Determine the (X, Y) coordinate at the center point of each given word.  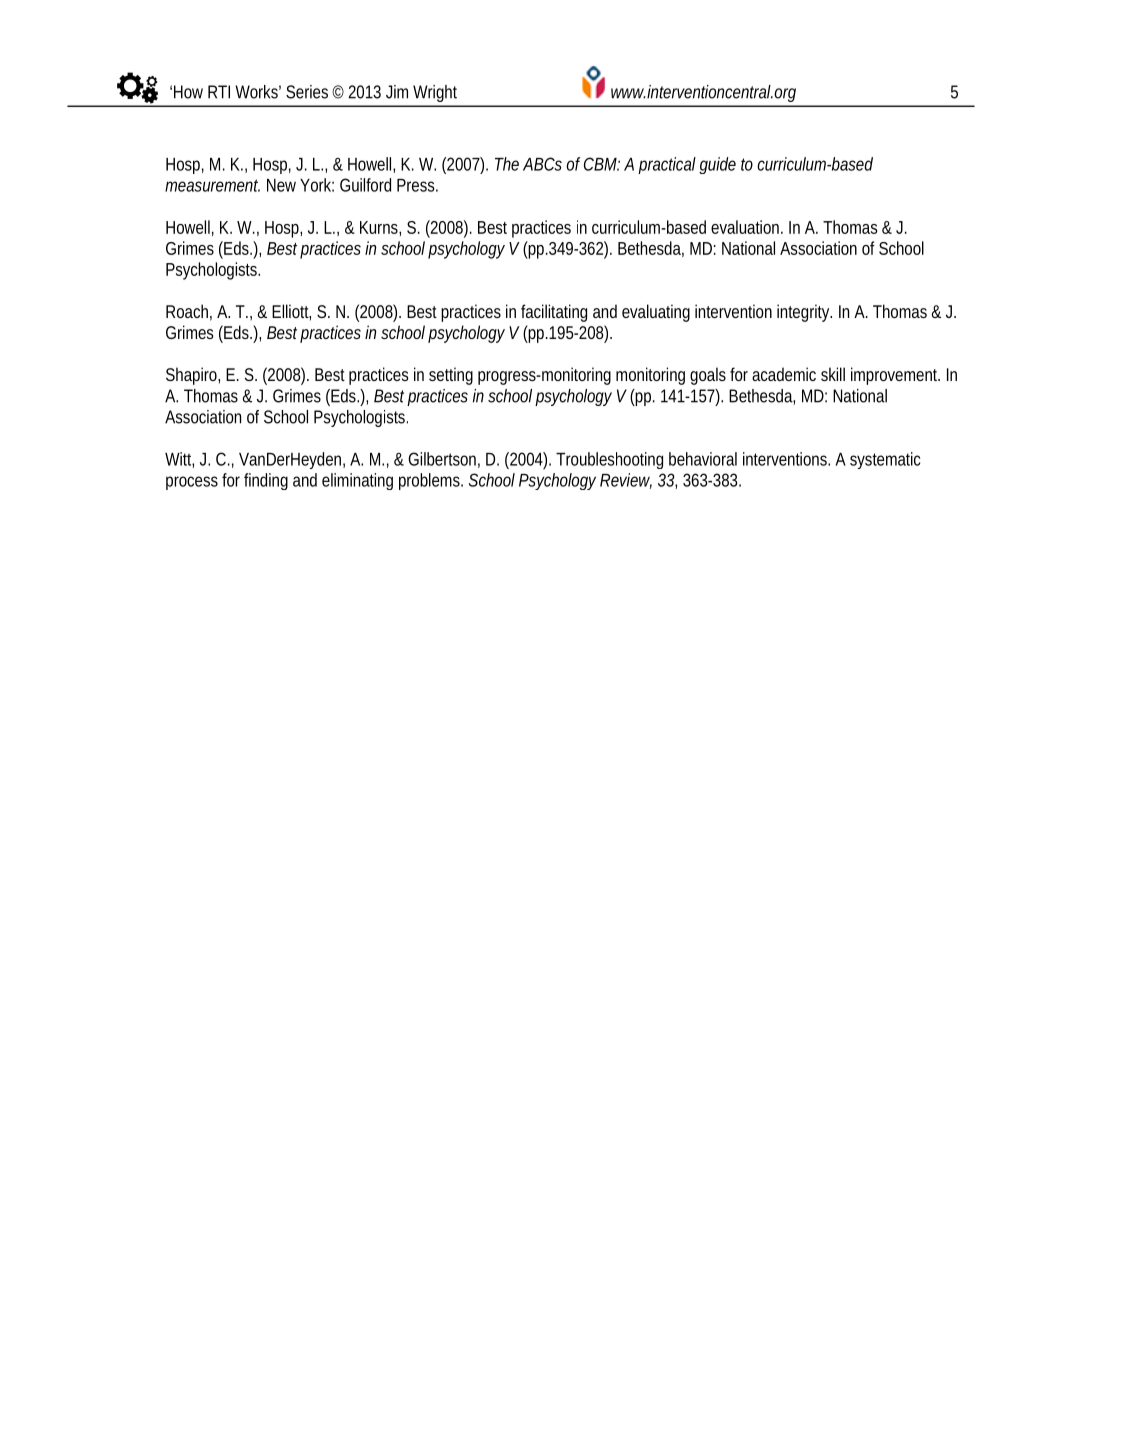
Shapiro (191, 376)
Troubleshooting (609, 460)
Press (416, 185)
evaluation (745, 227)
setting (451, 376)
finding (266, 481)
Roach (187, 311)
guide (717, 165)
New (281, 185)
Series (307, 92)
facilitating (554, 313)
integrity (804, 313)
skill (833, 374)
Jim (397, 92)
